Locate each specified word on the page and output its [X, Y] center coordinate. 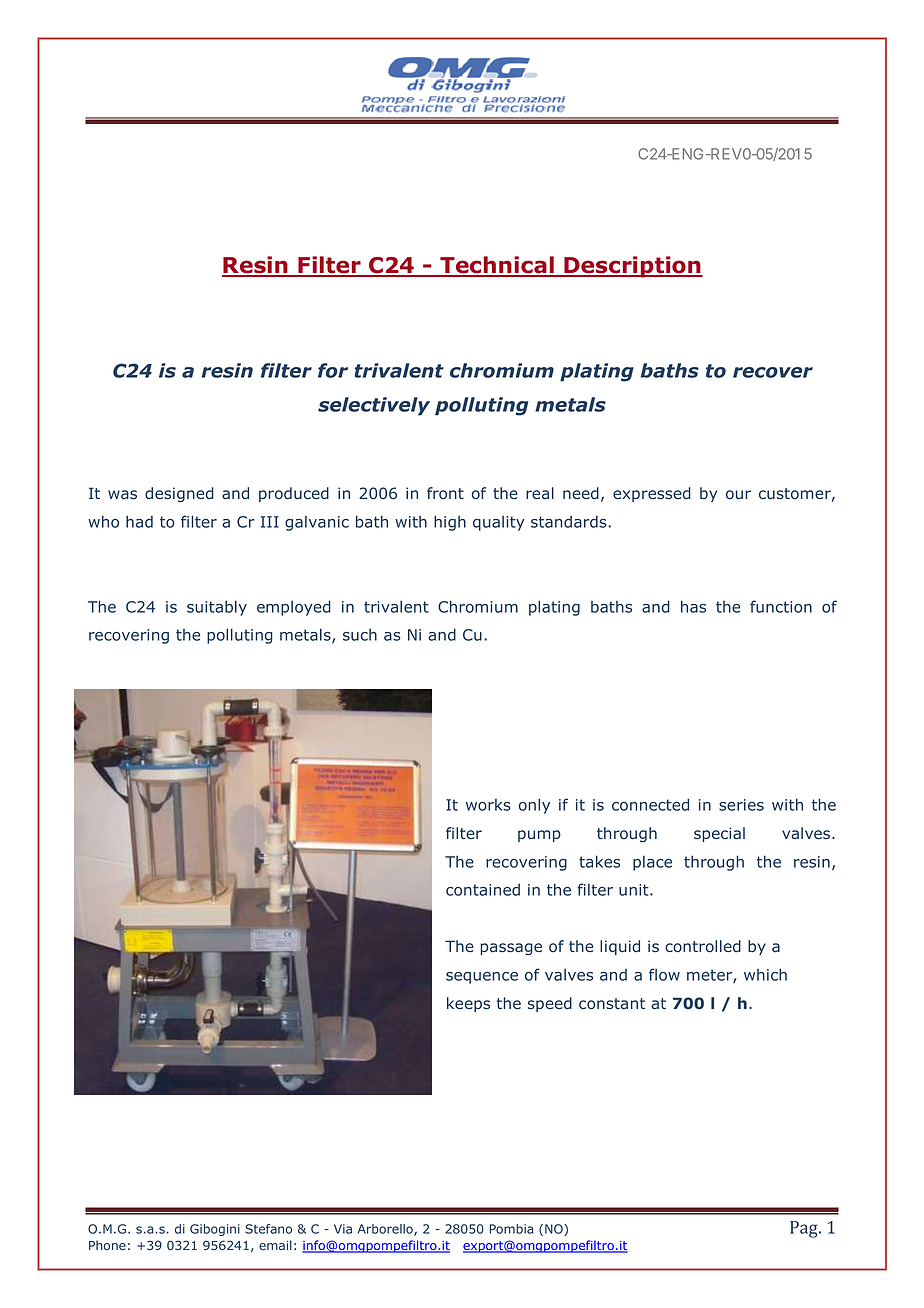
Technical [497, 266]
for [333, 370]
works [488, 805]
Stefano [268, 1229]
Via [343, 1229]
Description [633, 267]
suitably [217, 608]
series [741, 805]
